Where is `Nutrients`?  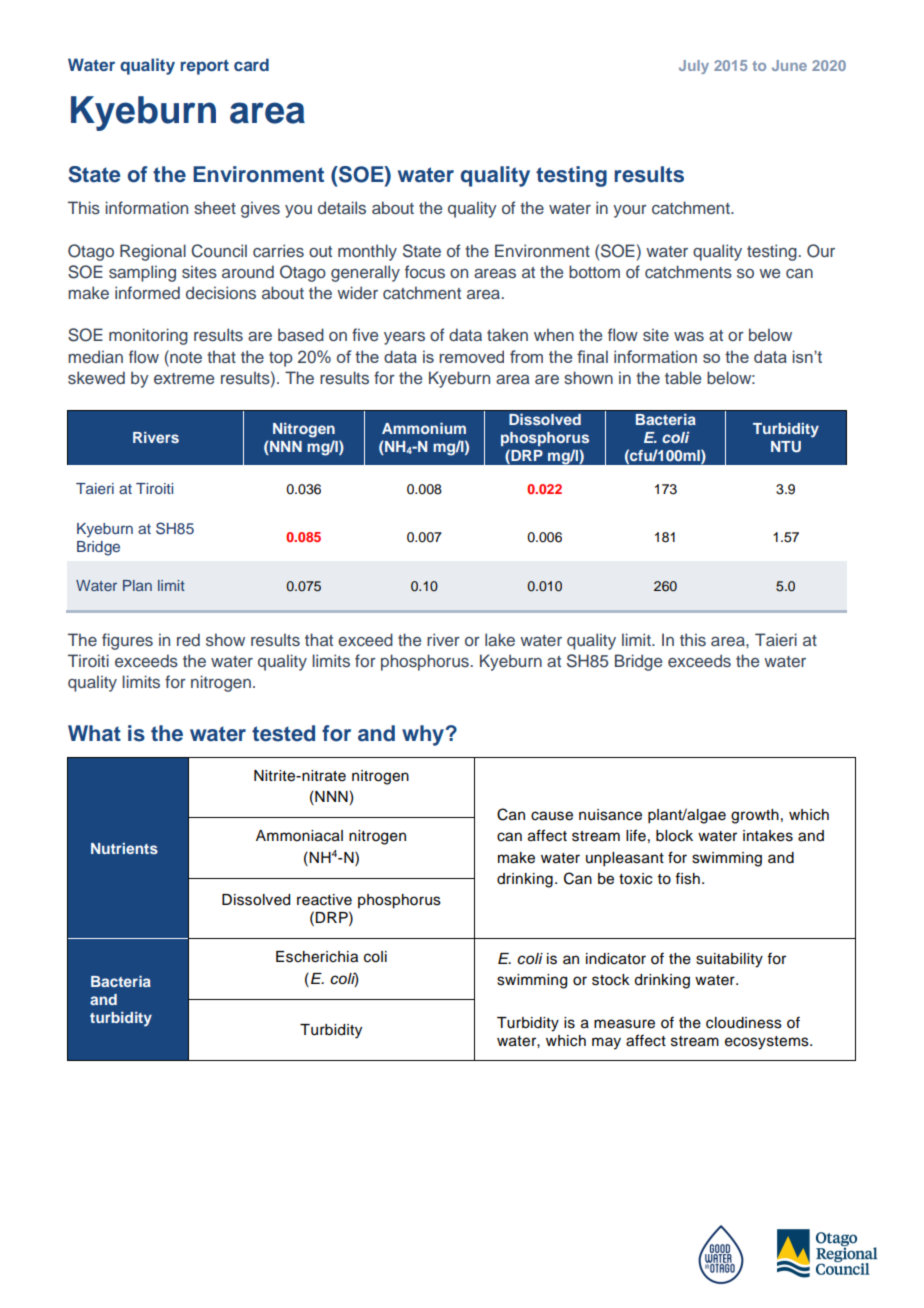 Nutrients is located at coordinates (124, 848).
